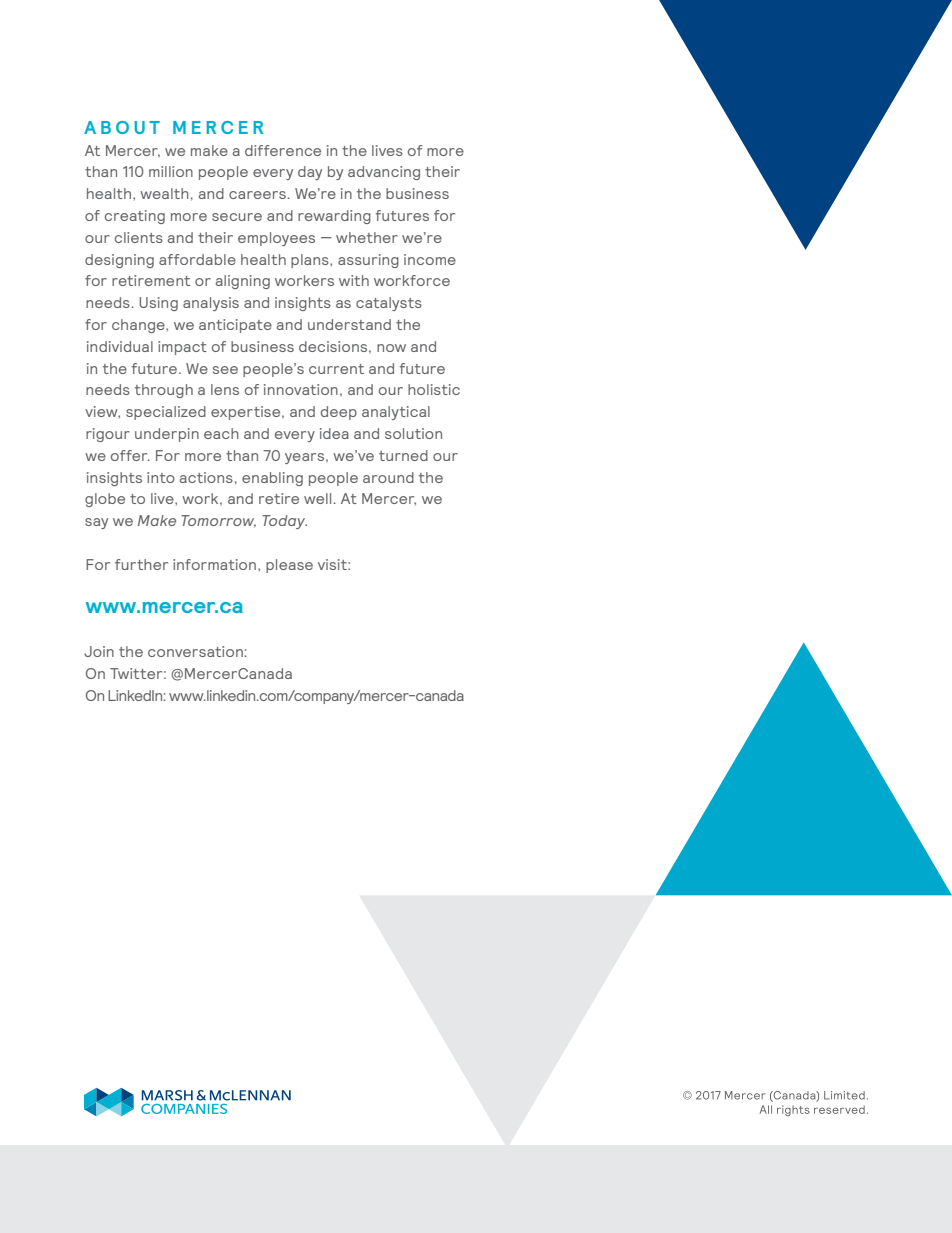 This image has width=952, height=1233. What do you see at coordinates (388, 477) in the image?
I see `around` at bounding box center [388, 477].
